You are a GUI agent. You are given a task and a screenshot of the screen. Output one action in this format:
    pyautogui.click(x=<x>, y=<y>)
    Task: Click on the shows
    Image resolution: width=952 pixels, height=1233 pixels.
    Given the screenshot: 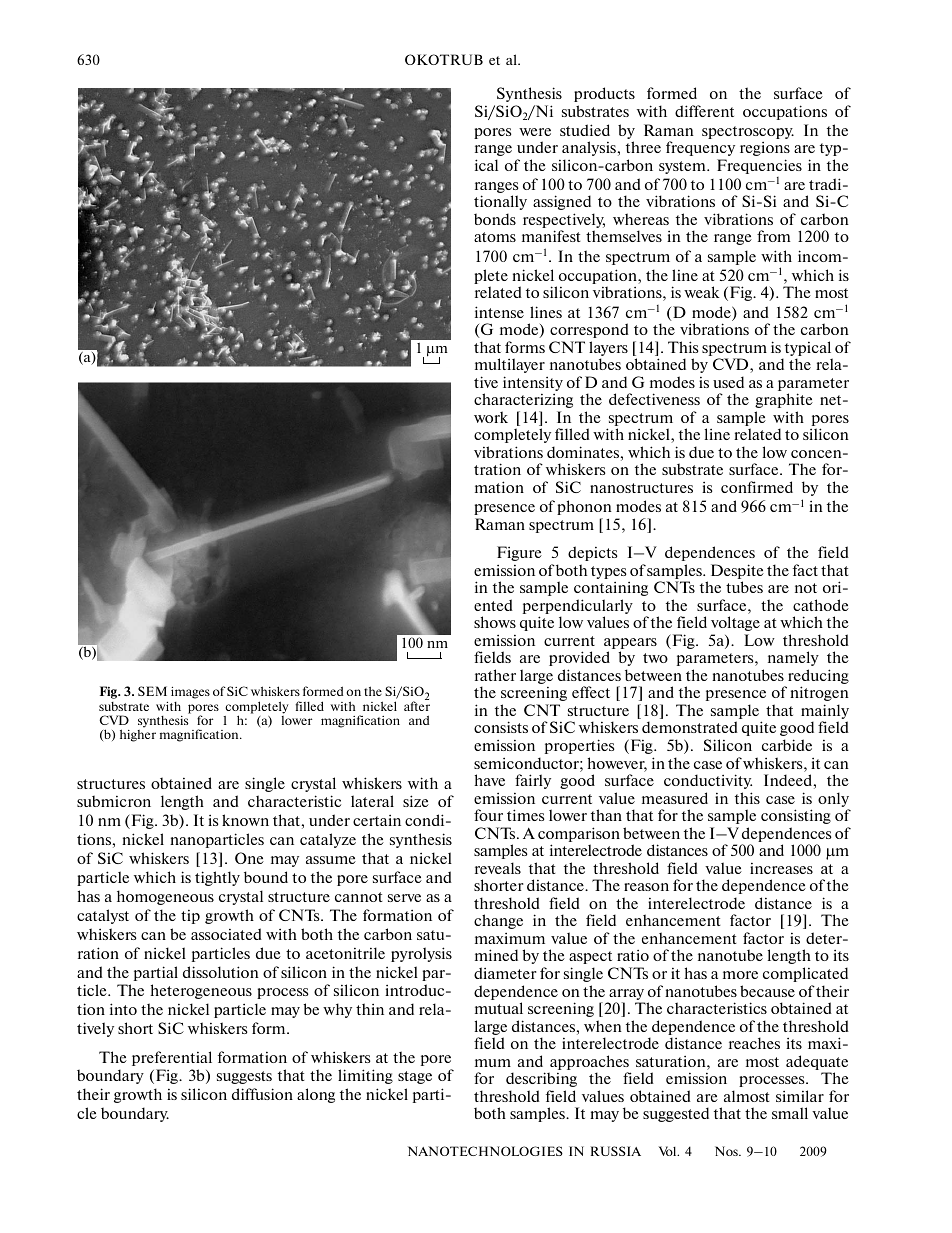 What is the action you would take?
    pyautogui.click(x=495, y=622)
